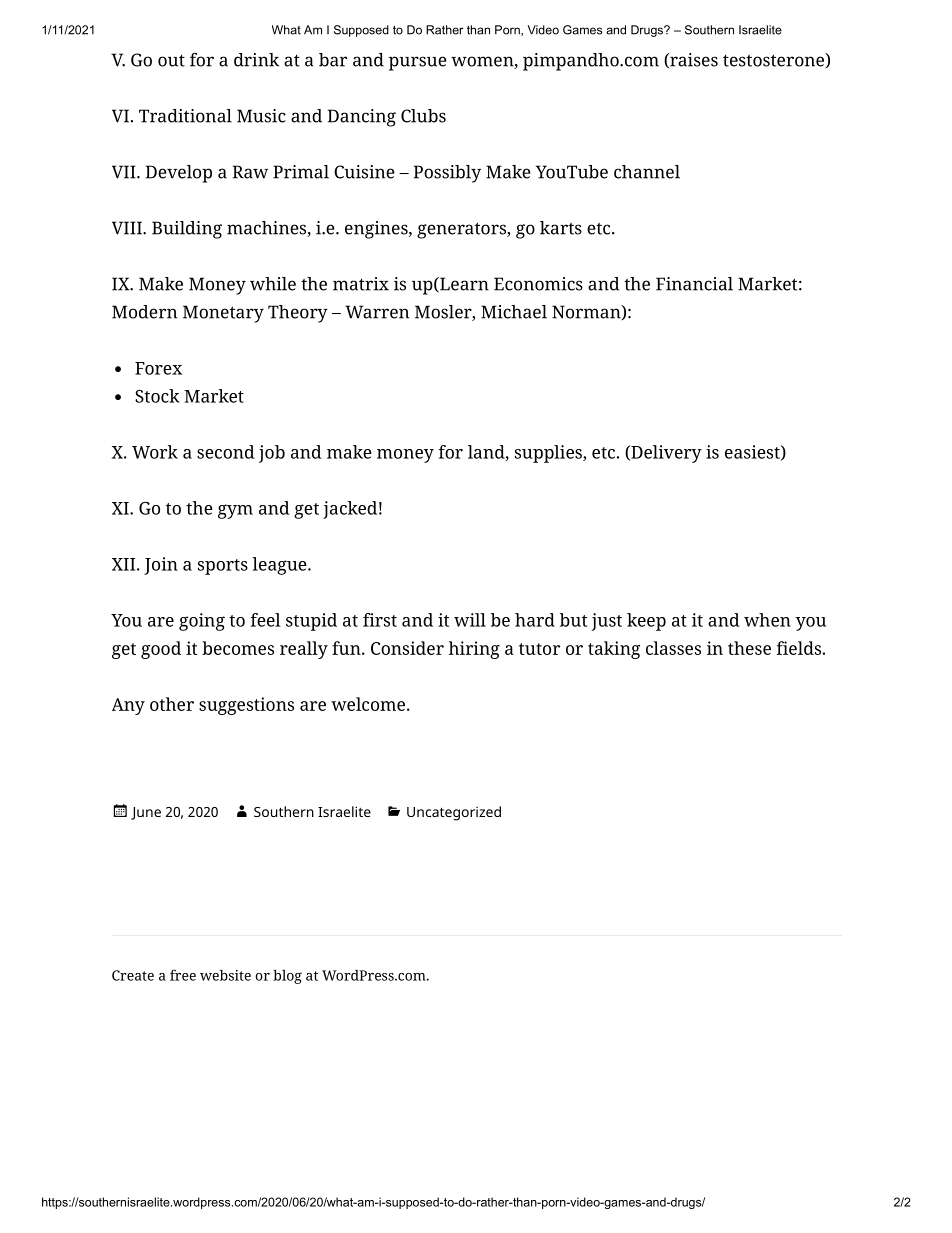  What do you see at coordinates (549, 454) in the document?
I see `supplies` at bounding box center [549, 454].
